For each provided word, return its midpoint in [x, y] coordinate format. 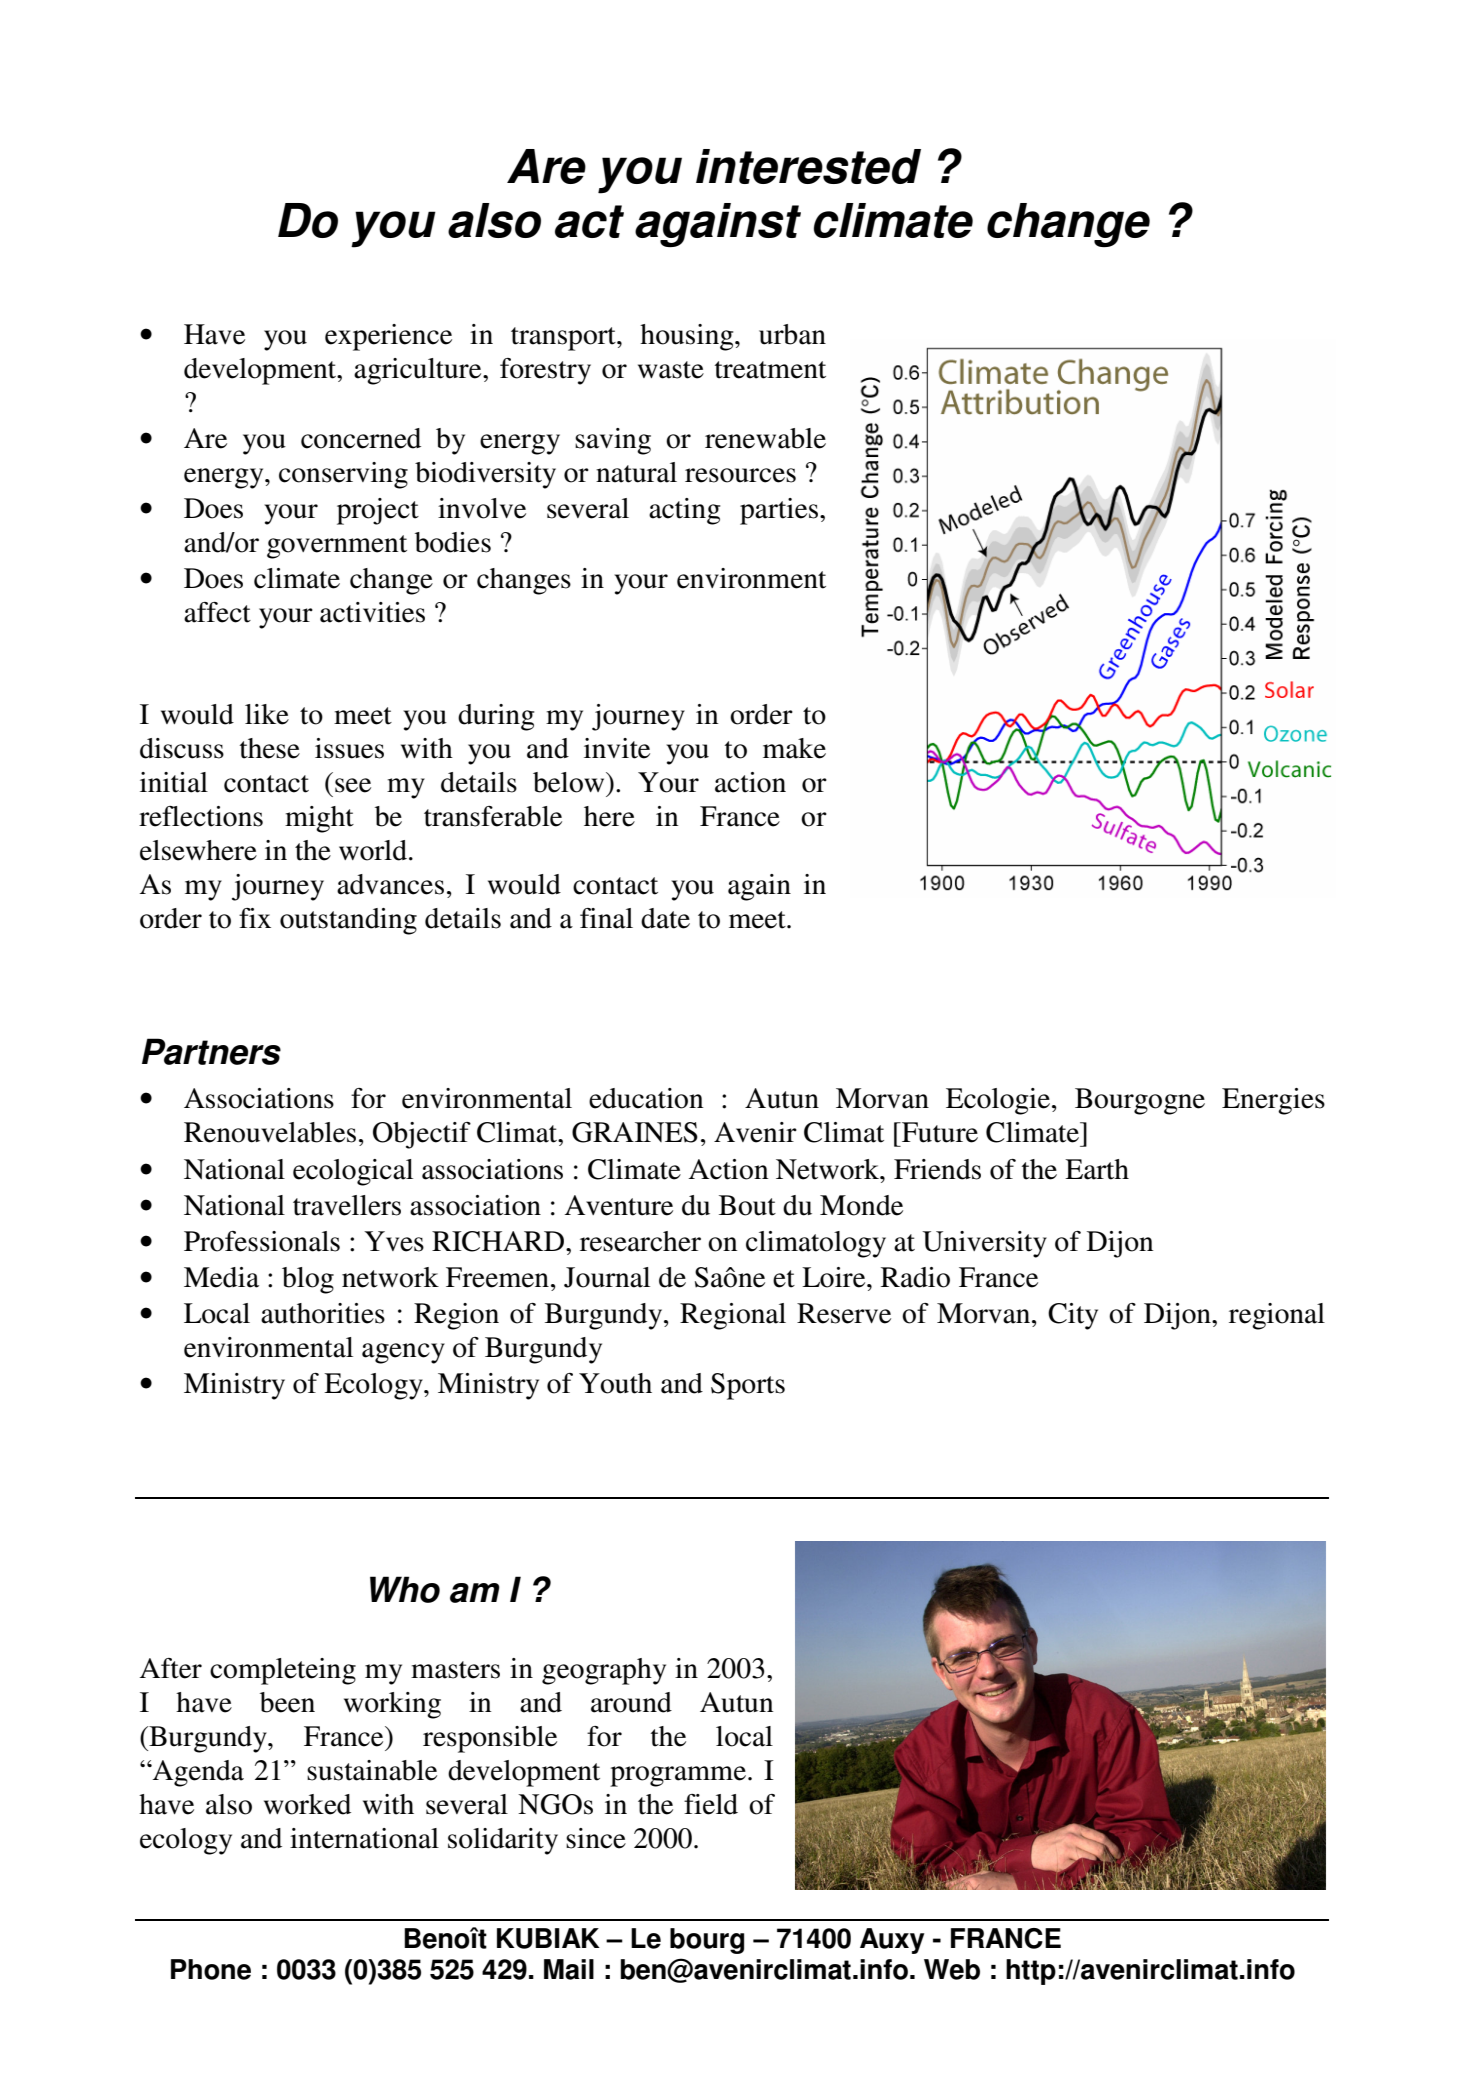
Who [405, 1589]
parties [780, 511]
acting [684, 511]
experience [388, 337]
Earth [1097, 1169]
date [665, 918]
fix [255, 918]
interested [808, 166]
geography [604, 1671]
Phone [211, 1969]
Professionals [262, 1241]
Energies [1273, 1101]
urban [792, 334]
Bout [747, 1205]
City [1073, 1316]
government [337, 547]
